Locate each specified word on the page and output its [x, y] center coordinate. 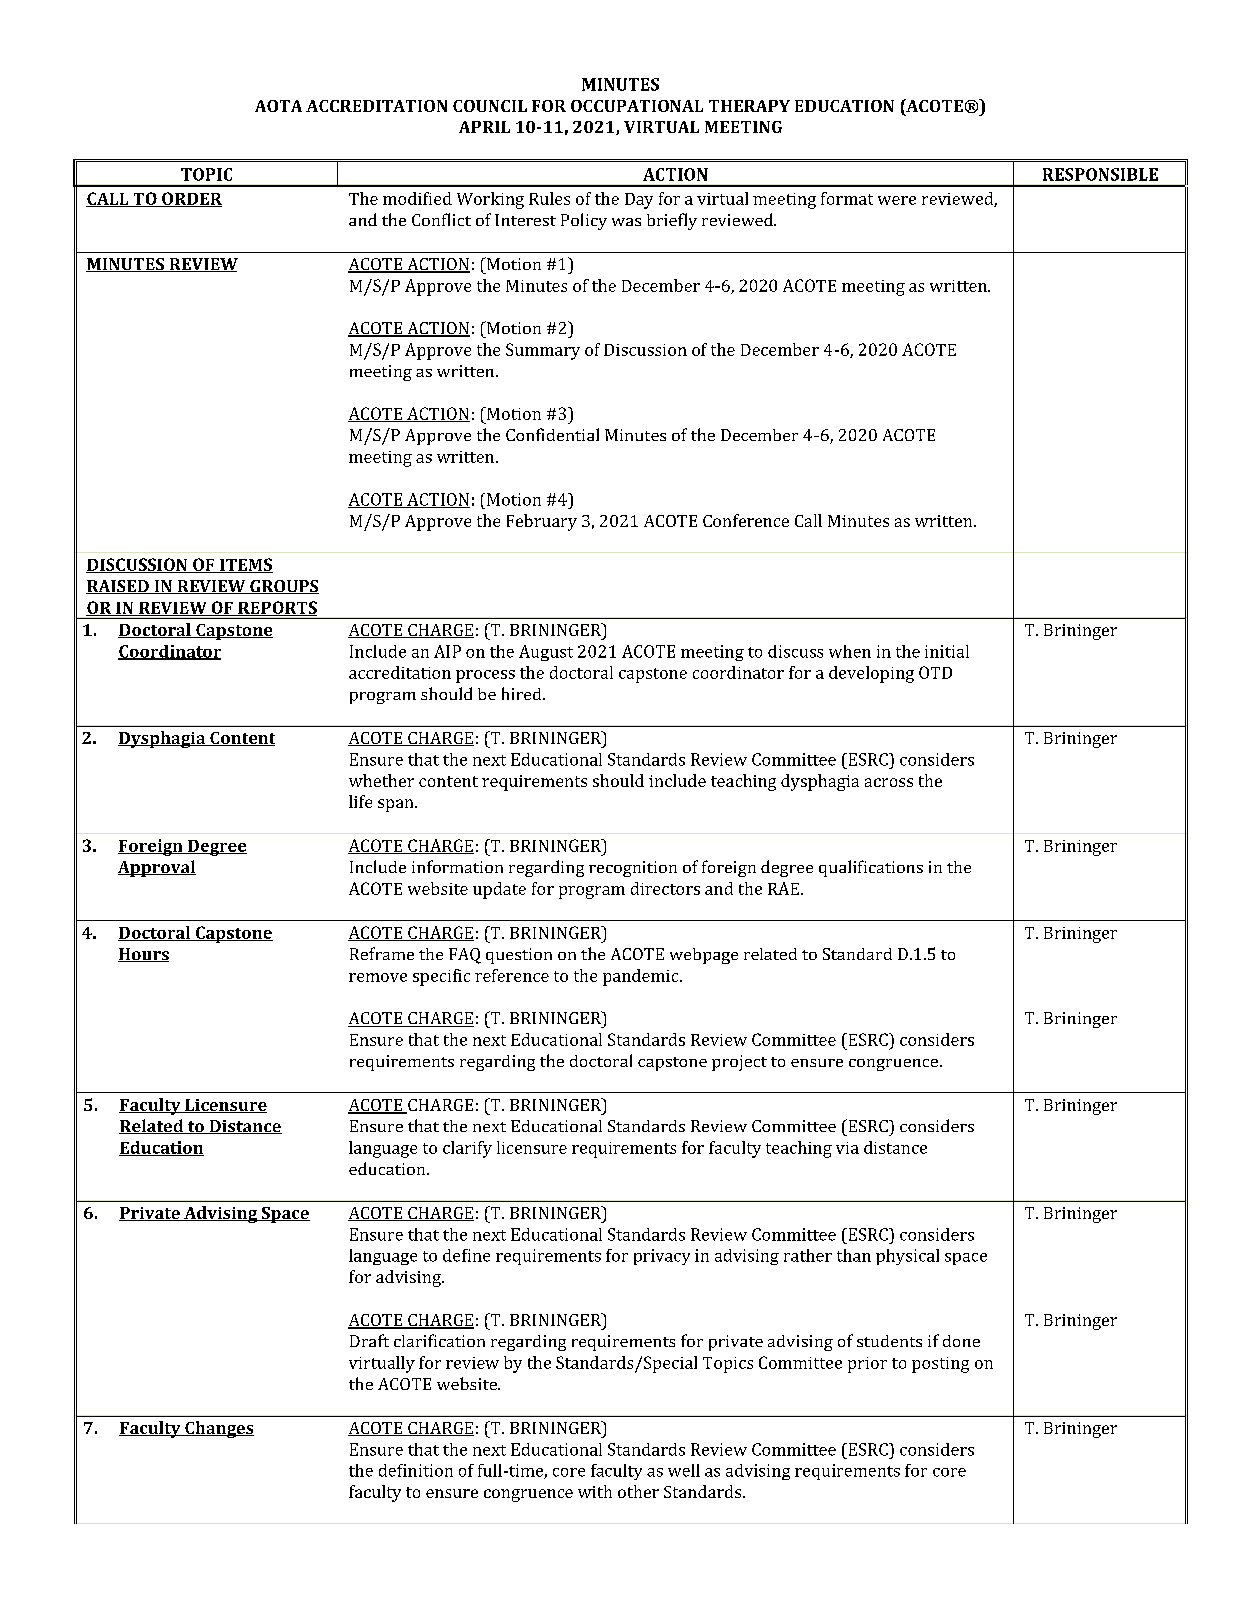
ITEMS [245, 565]
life [360, 801]
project [739, 1063]
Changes [218, 1429]
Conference [746, 520]
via [847, 1148]
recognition [633, 869]
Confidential [552, 434]
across [889, 782]
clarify [467, 1149]
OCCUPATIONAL [637, 106]
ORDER [191, 199]
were [897, 200]
